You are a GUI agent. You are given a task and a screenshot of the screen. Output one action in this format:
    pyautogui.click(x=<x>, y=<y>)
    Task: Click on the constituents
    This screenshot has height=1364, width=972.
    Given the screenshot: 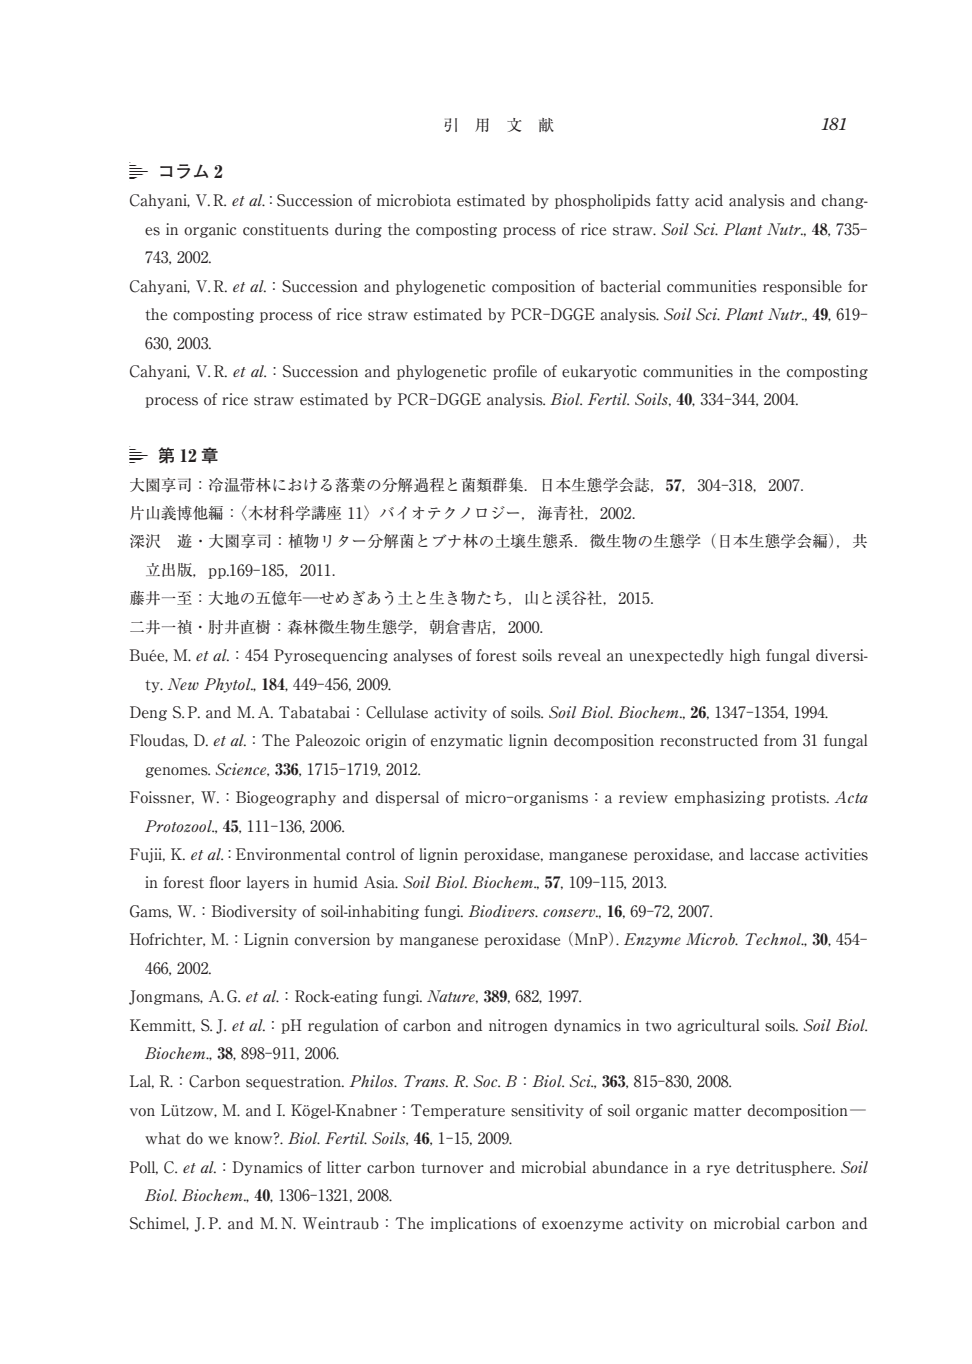 What is the action you would take?
    pyautogui.click(x=286, y=229)
